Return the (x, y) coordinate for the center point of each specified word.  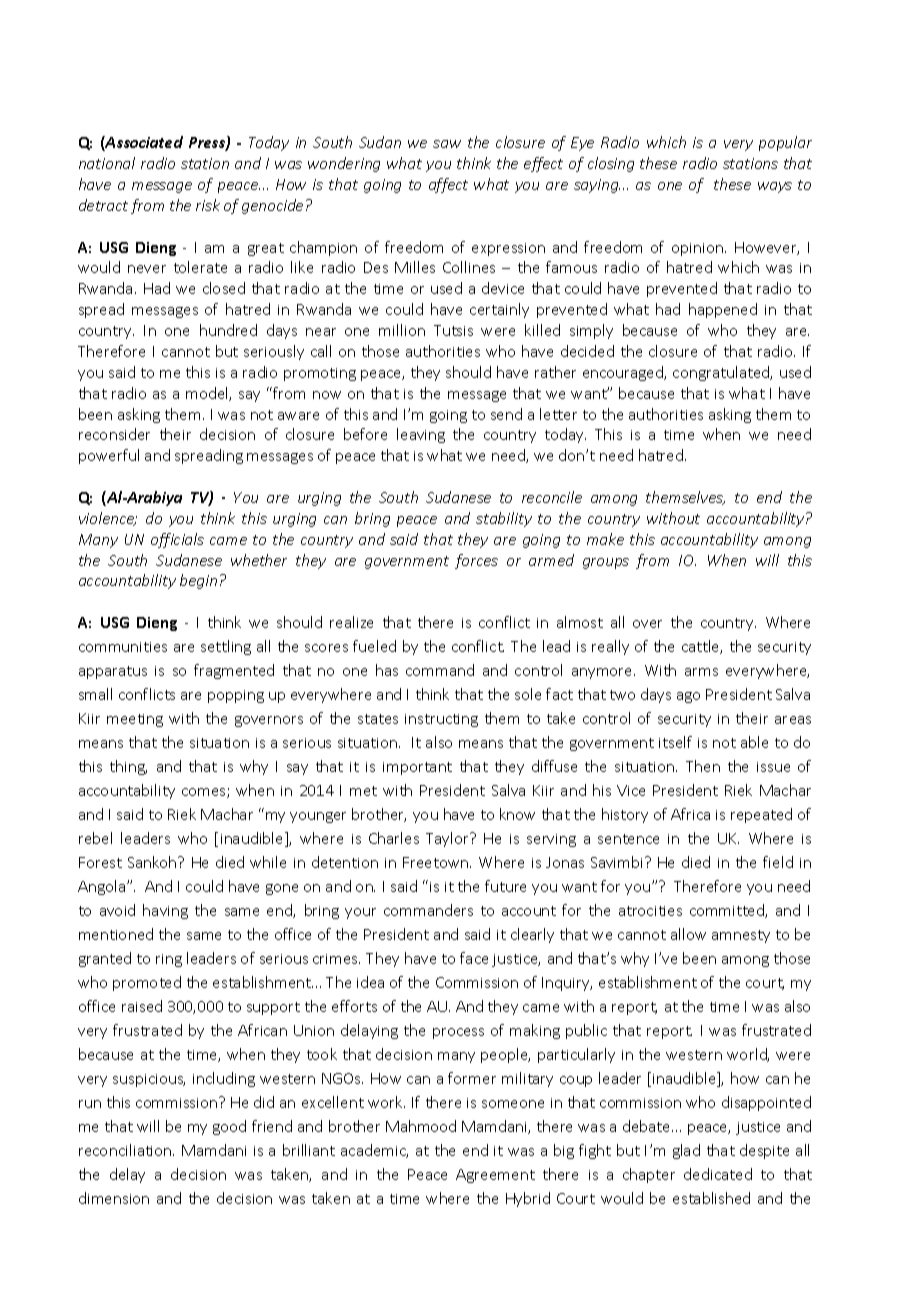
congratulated (722, 373)
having (165, 911)
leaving (421, 435)
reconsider (114, 434)
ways (775, 187)
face (474, 958)
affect (448, 185)
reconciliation (126, 1150)
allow (688, 934)
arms (701, 672)
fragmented (234, 671)
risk (208, 205)
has (387, 670)
